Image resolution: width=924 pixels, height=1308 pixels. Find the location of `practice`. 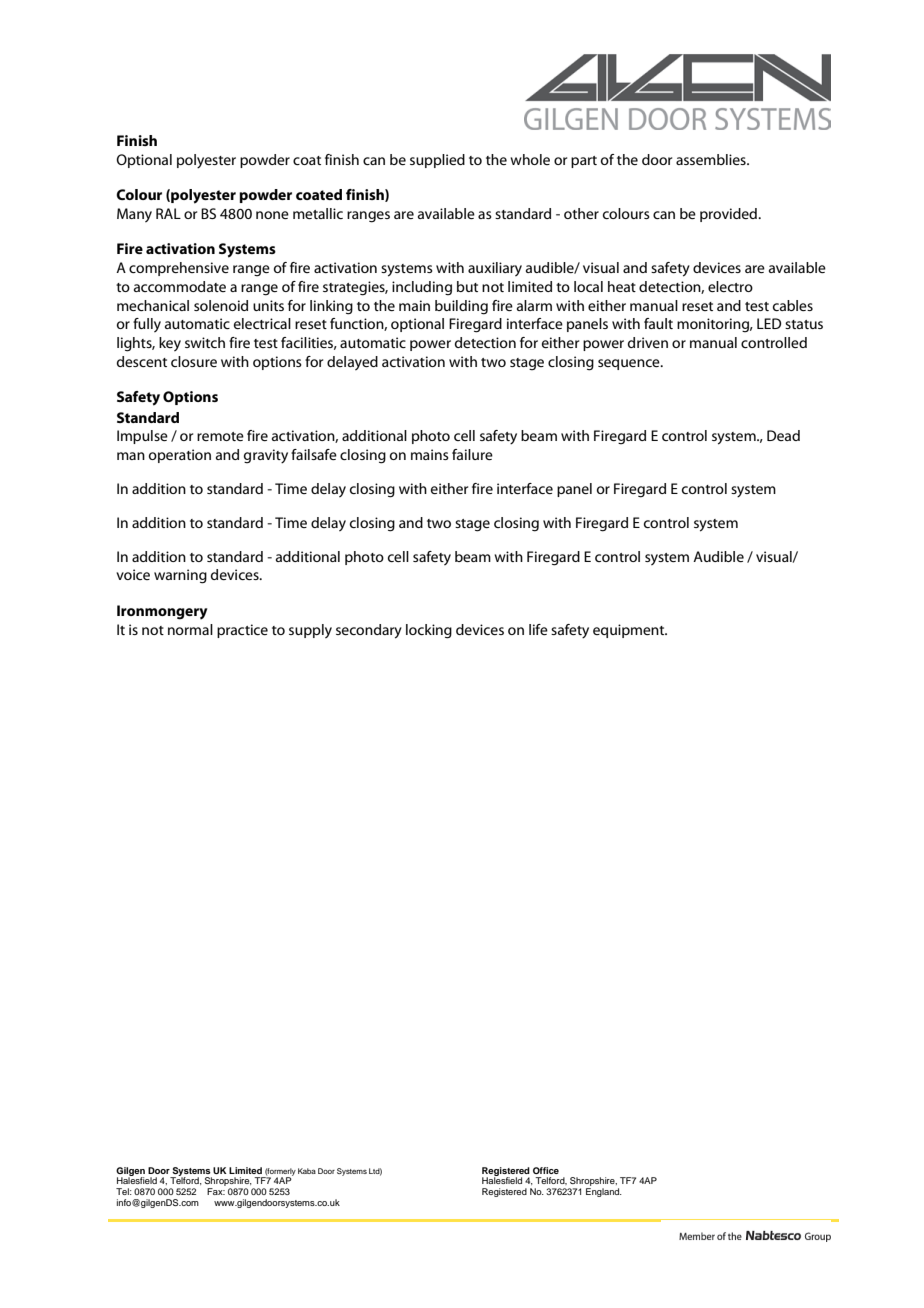

practice is located at coordinates (242, 631).
